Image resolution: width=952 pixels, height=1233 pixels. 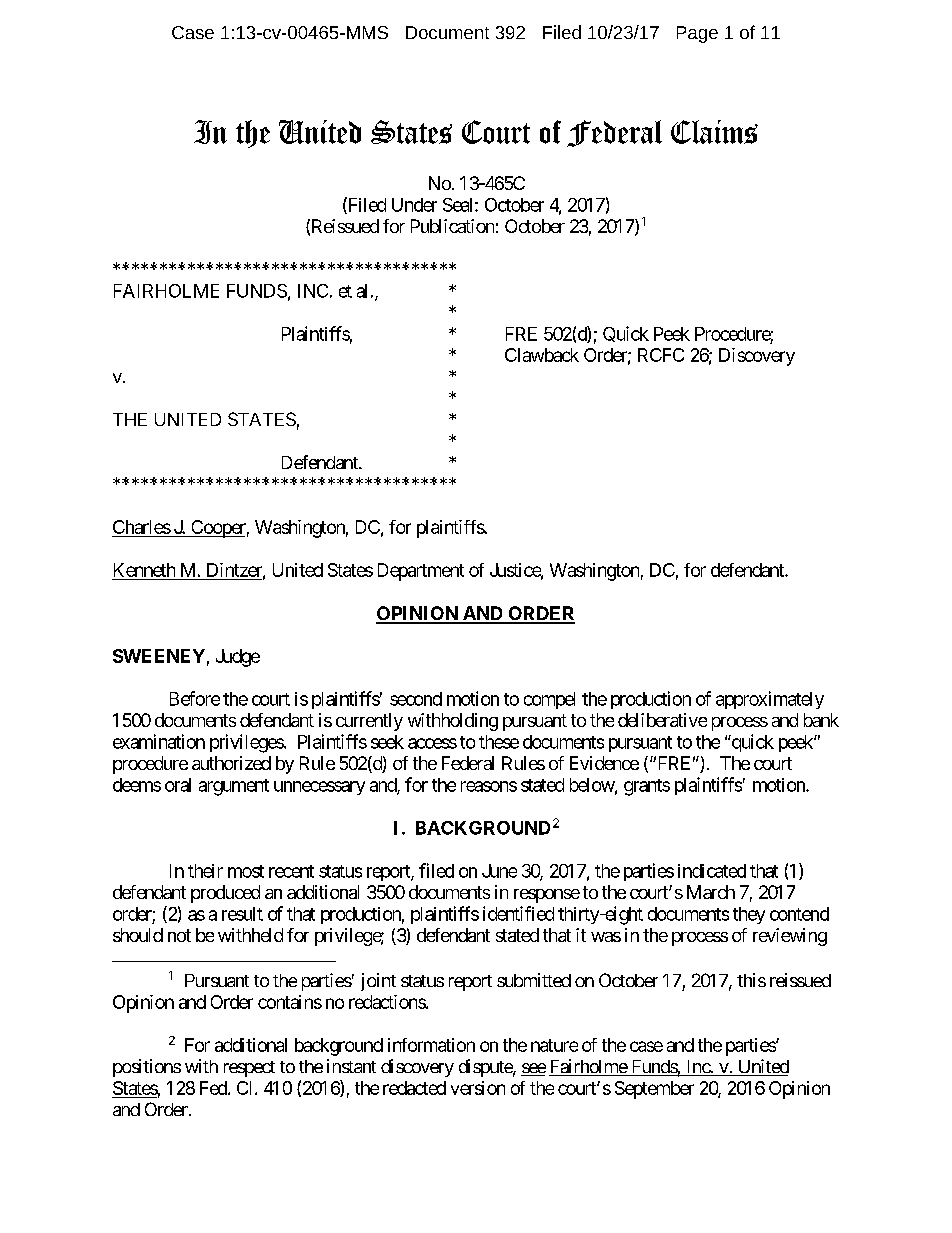 What do you see at coordinates (421, 572) in the screenshot?
I see `Department` at bounding box center [421, 572].
